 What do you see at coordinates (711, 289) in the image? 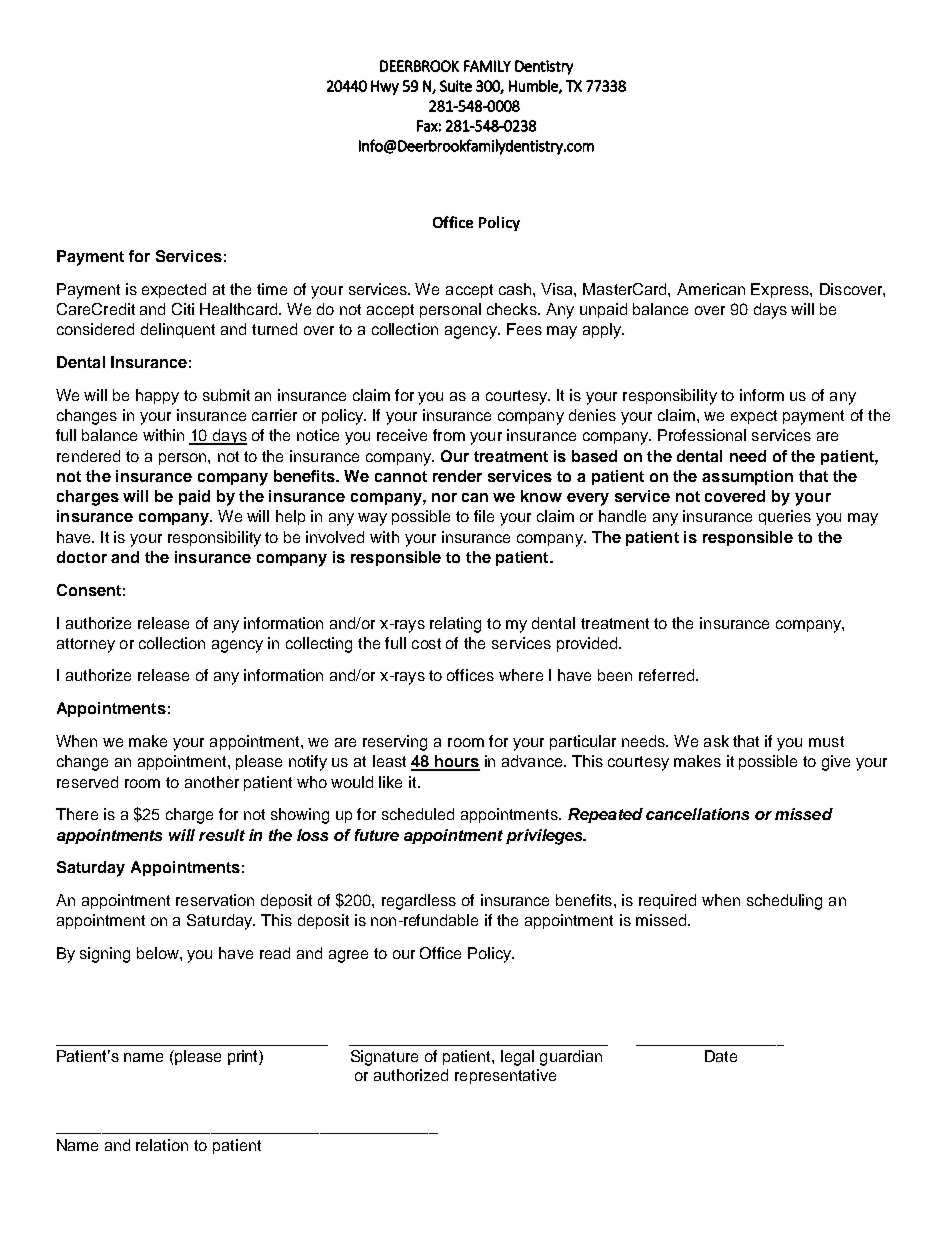
I see `American` at bounding box center [711, 289].
